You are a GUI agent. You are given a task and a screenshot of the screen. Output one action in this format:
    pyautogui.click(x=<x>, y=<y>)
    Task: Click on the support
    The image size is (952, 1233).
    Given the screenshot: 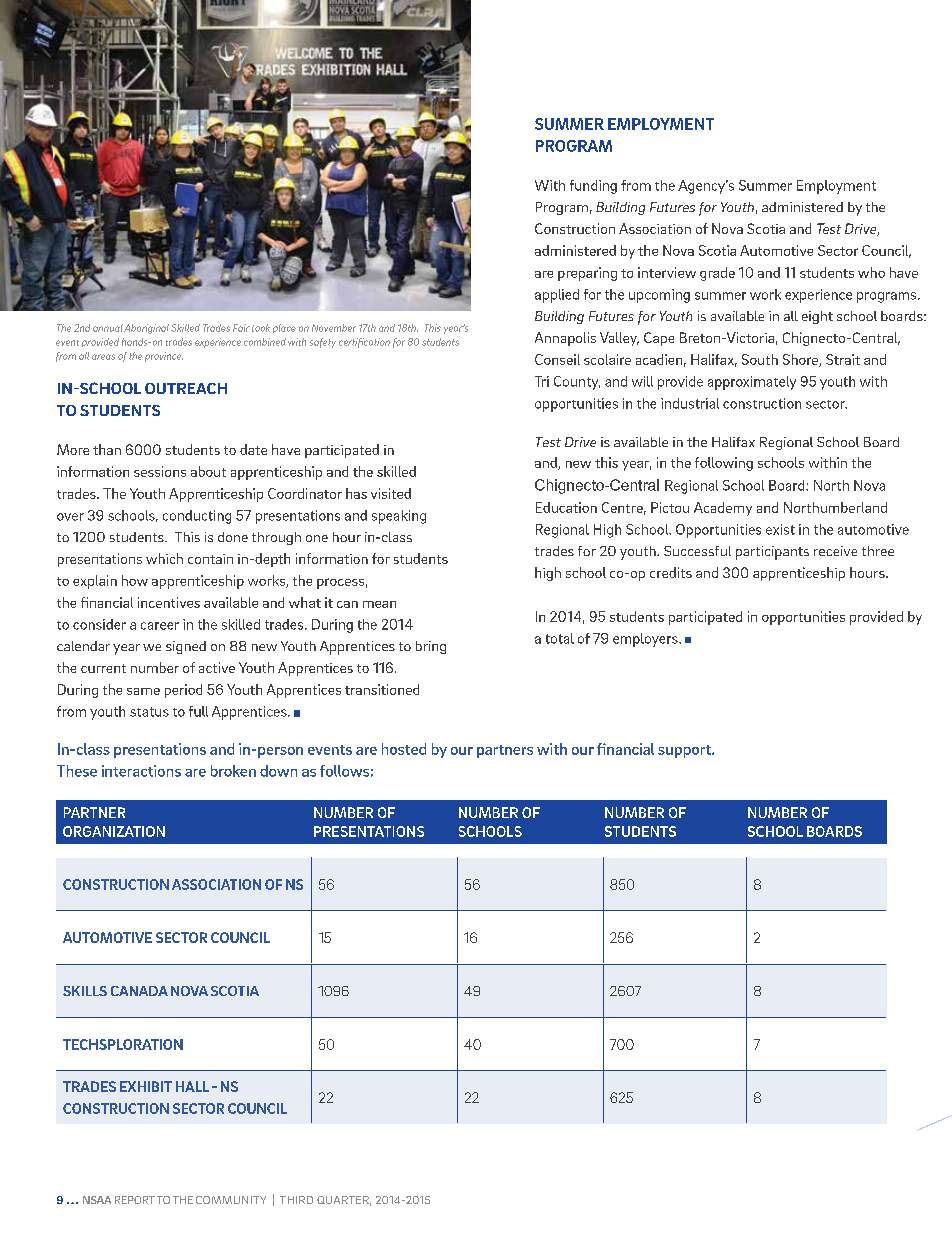 What is the action you would take?
    pyautogui.click(x=685, y=751)
